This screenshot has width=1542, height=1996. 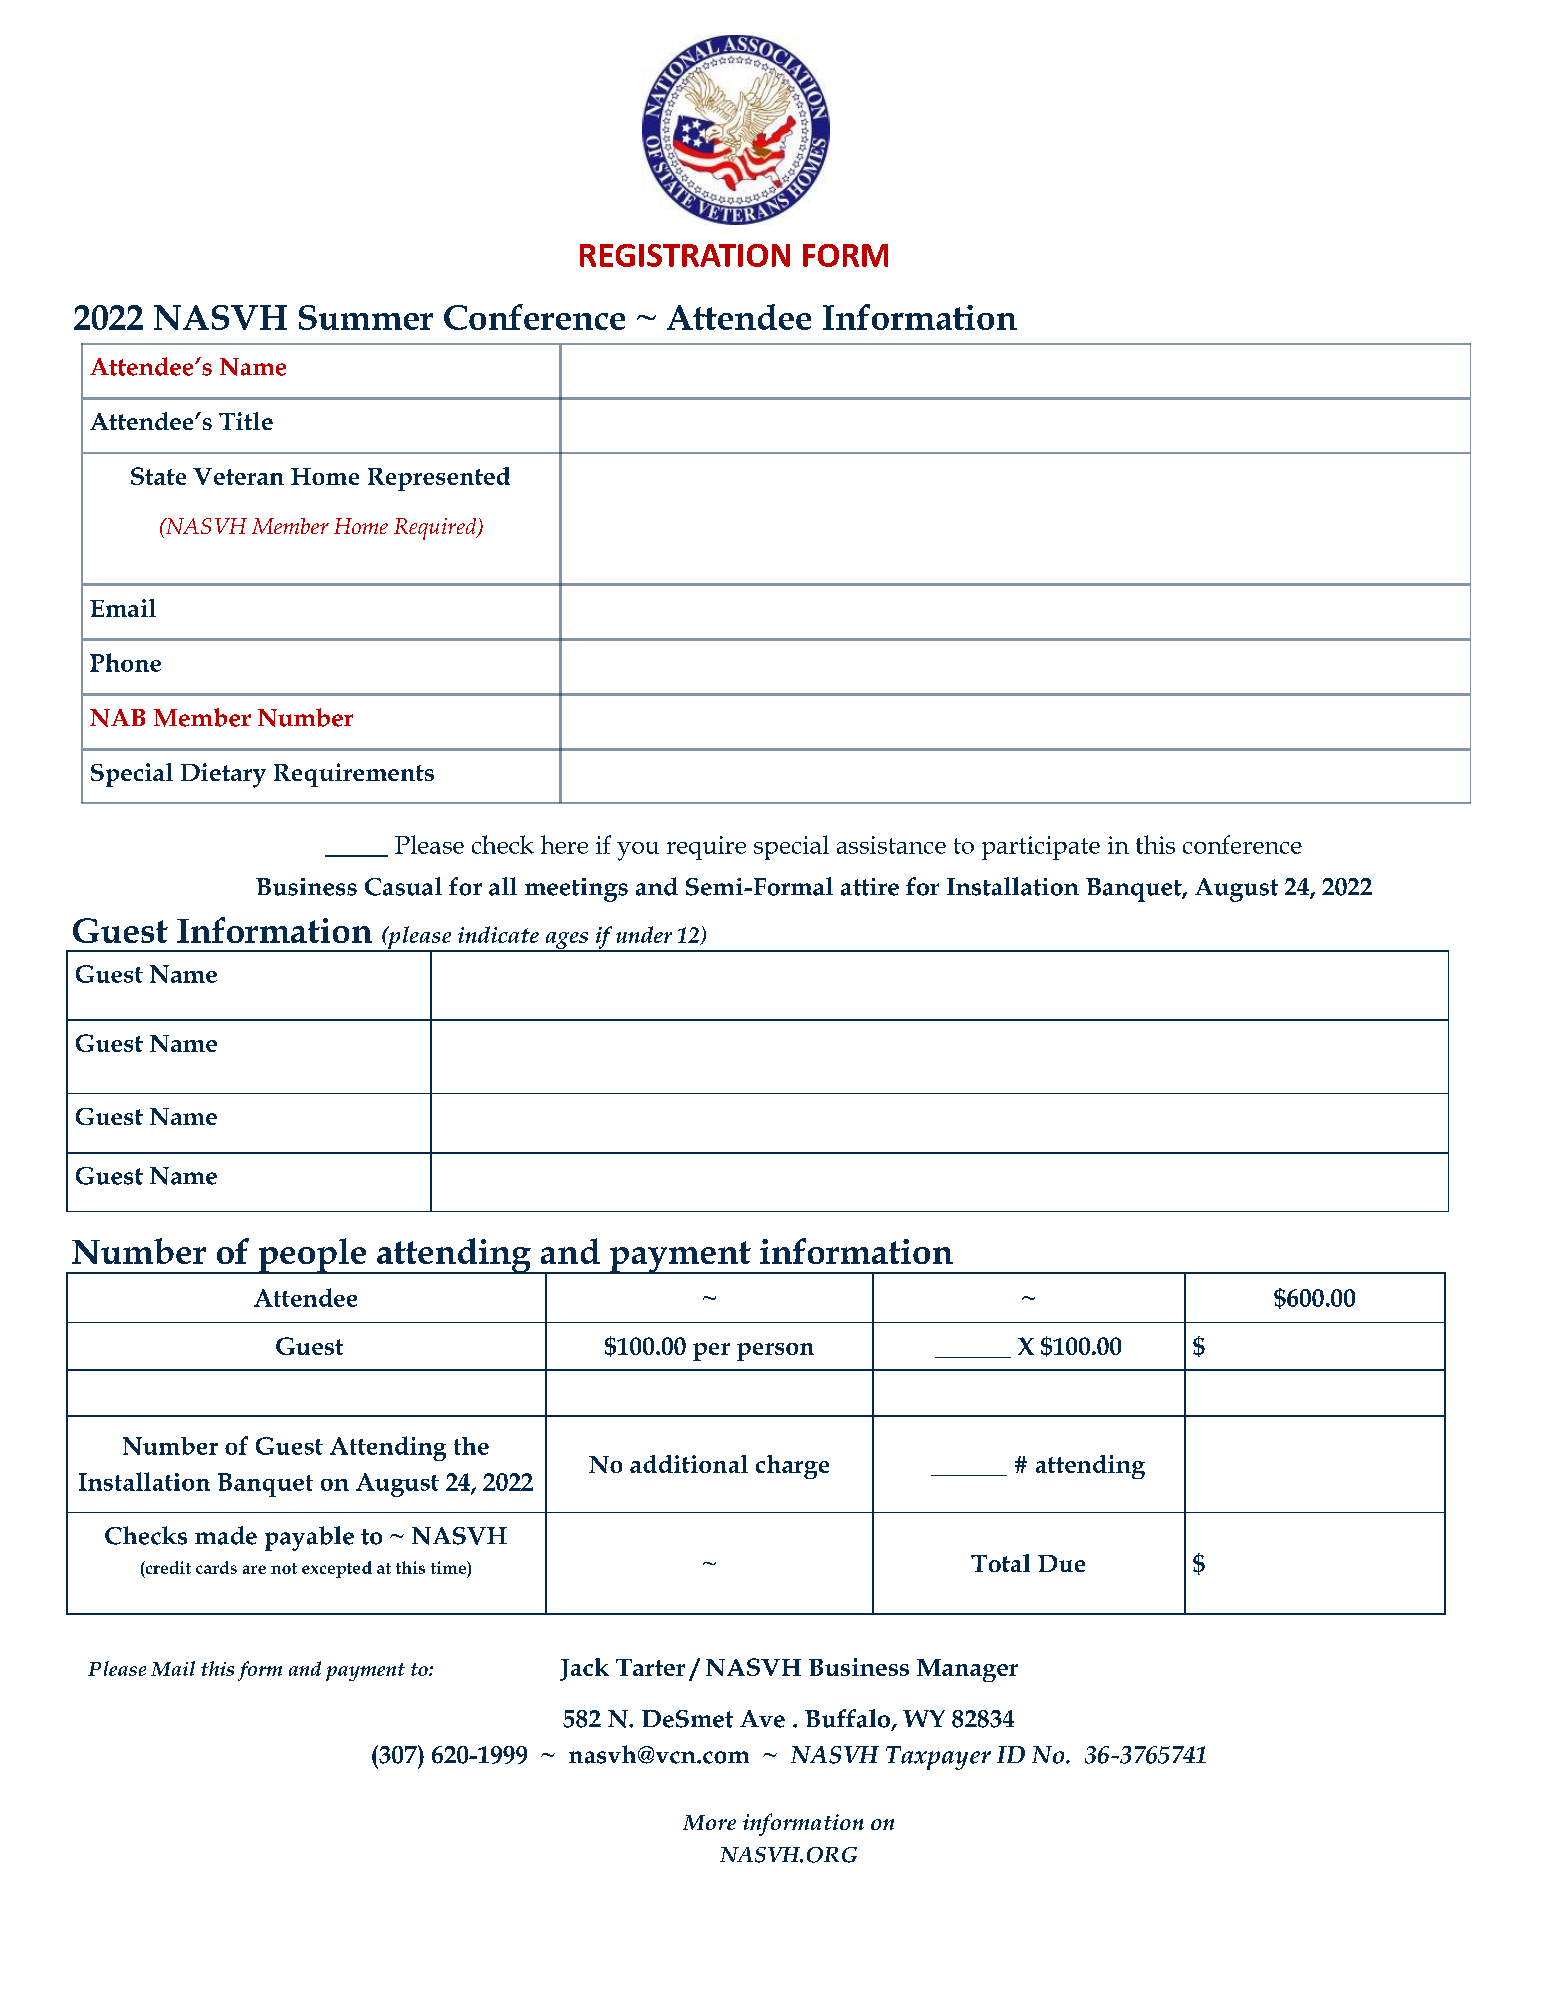 I want to click on assistance, so click(x=891, y=845).
